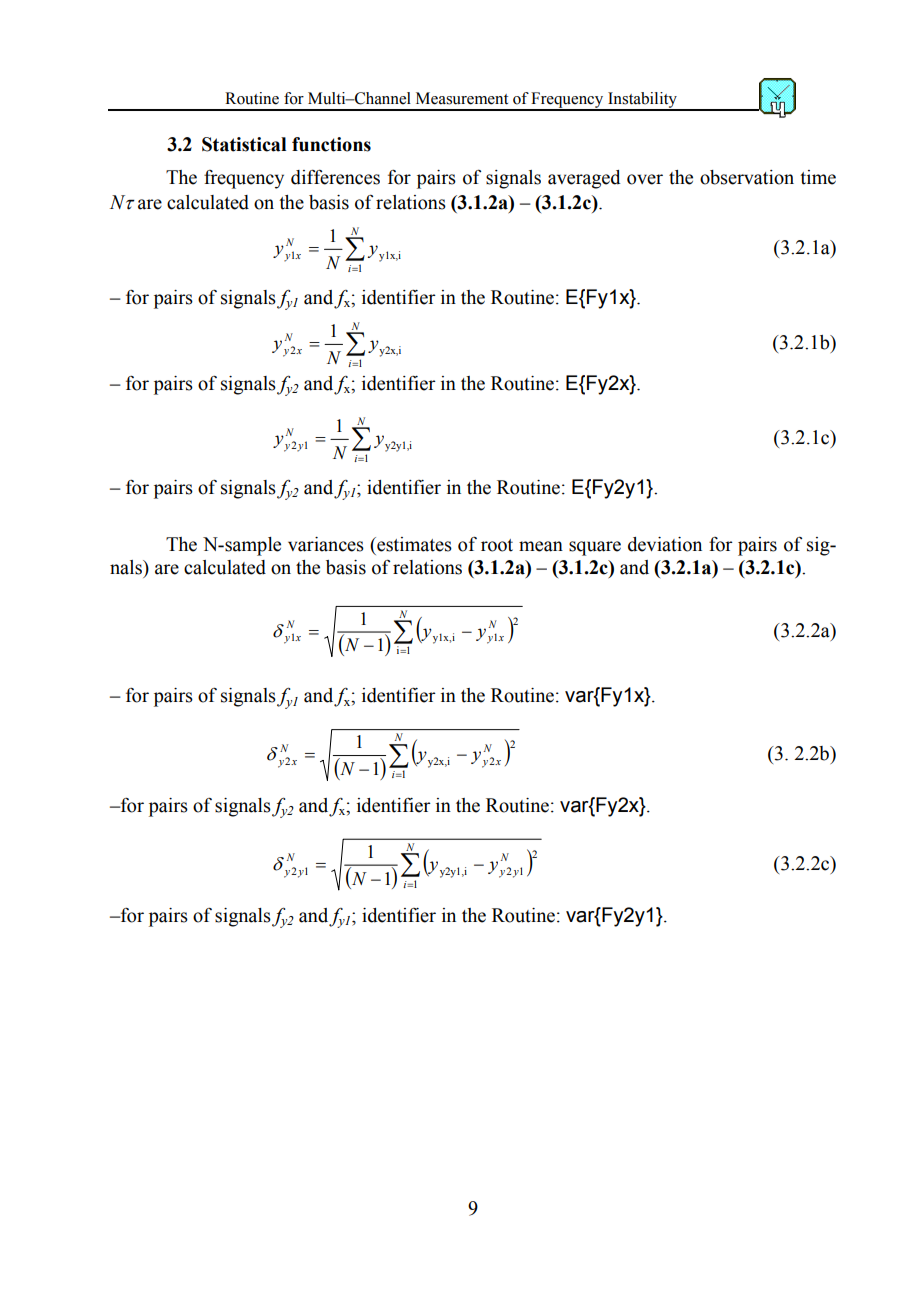 This screenshot has width=924, height=1308. Describe the element at coordinates (747, 177) in the screenshot. I see `observation` at that location.
